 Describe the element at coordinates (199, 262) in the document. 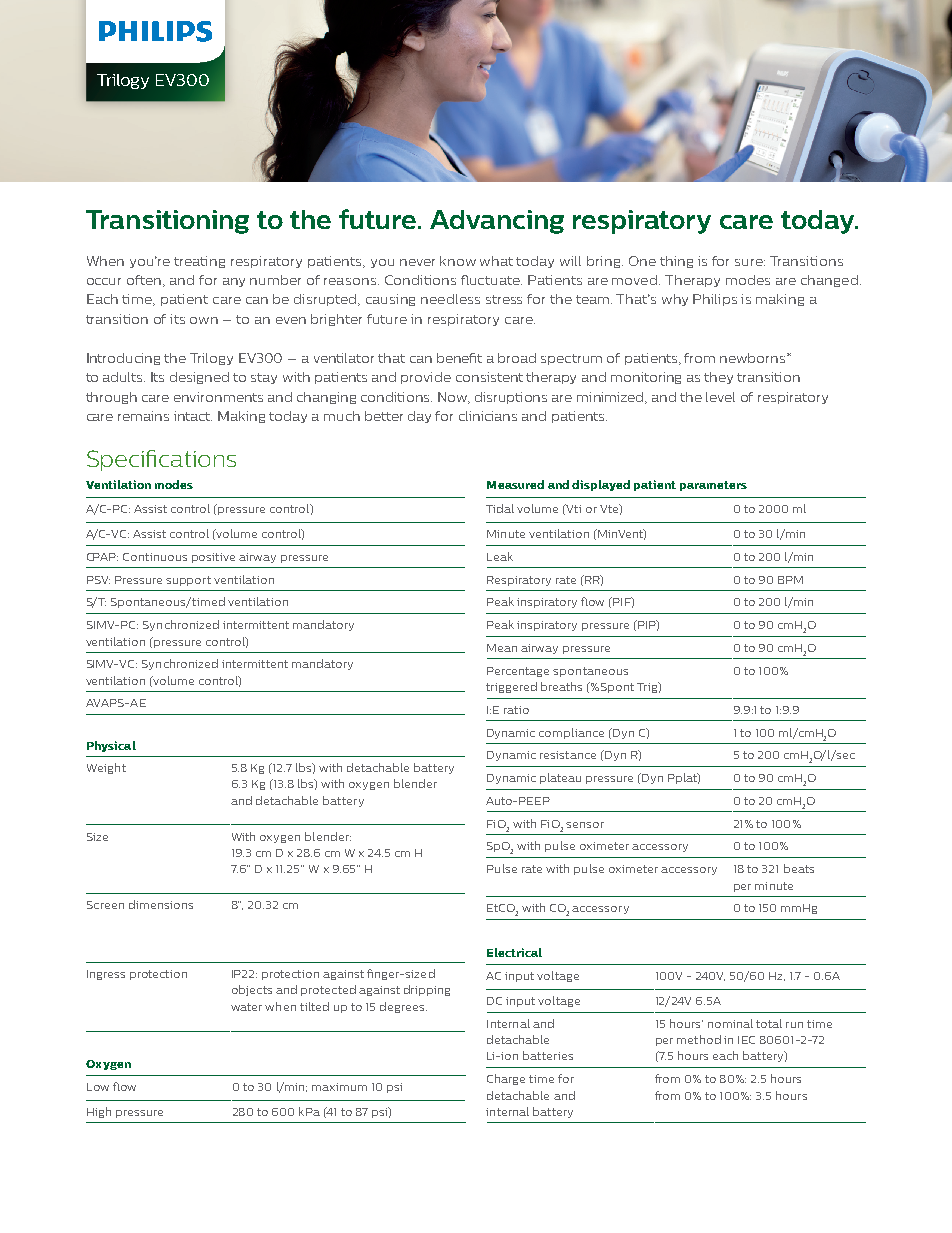

I see `treating` at that location.
